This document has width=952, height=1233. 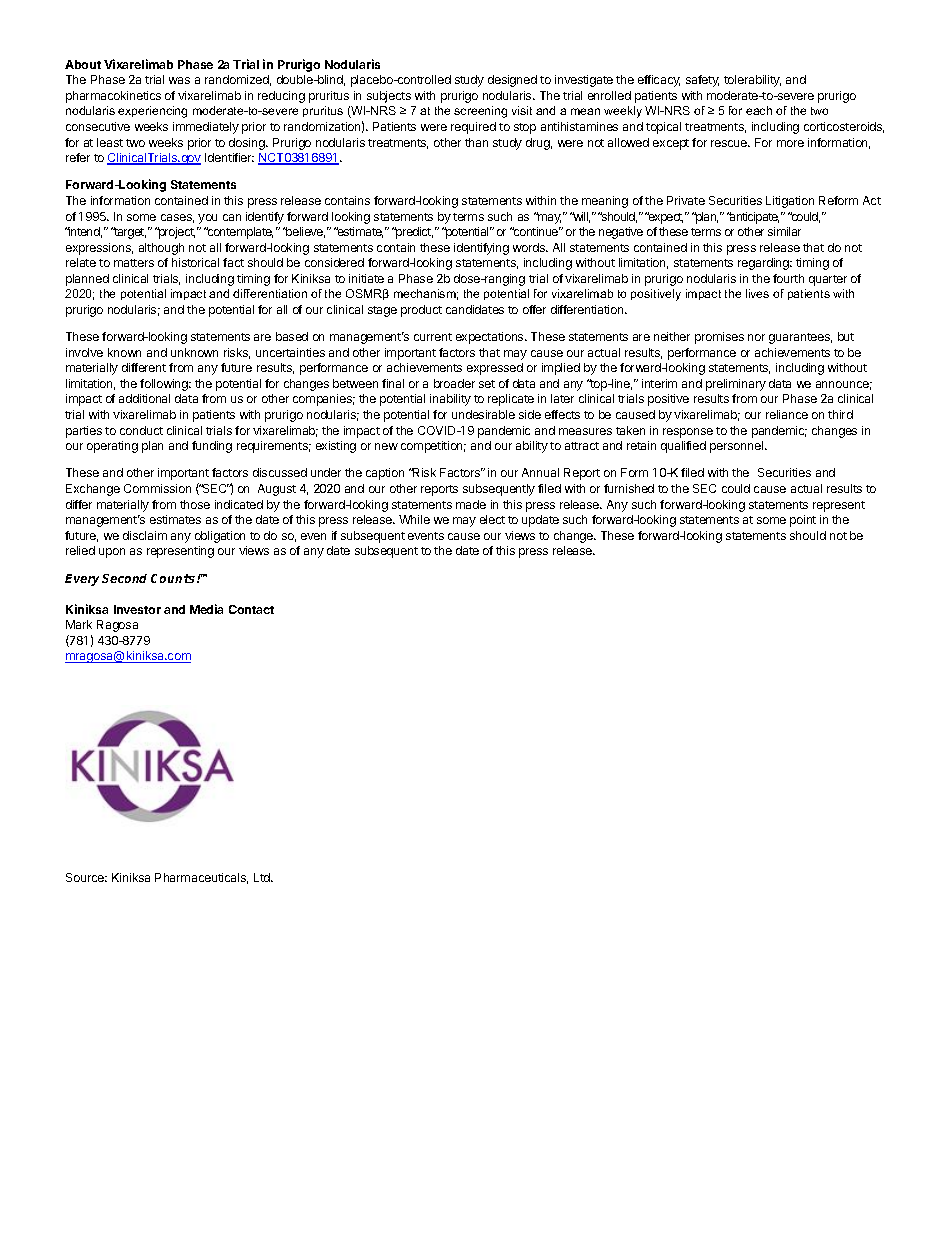 I want to click on Ltd, so click(x=263, y=877).
